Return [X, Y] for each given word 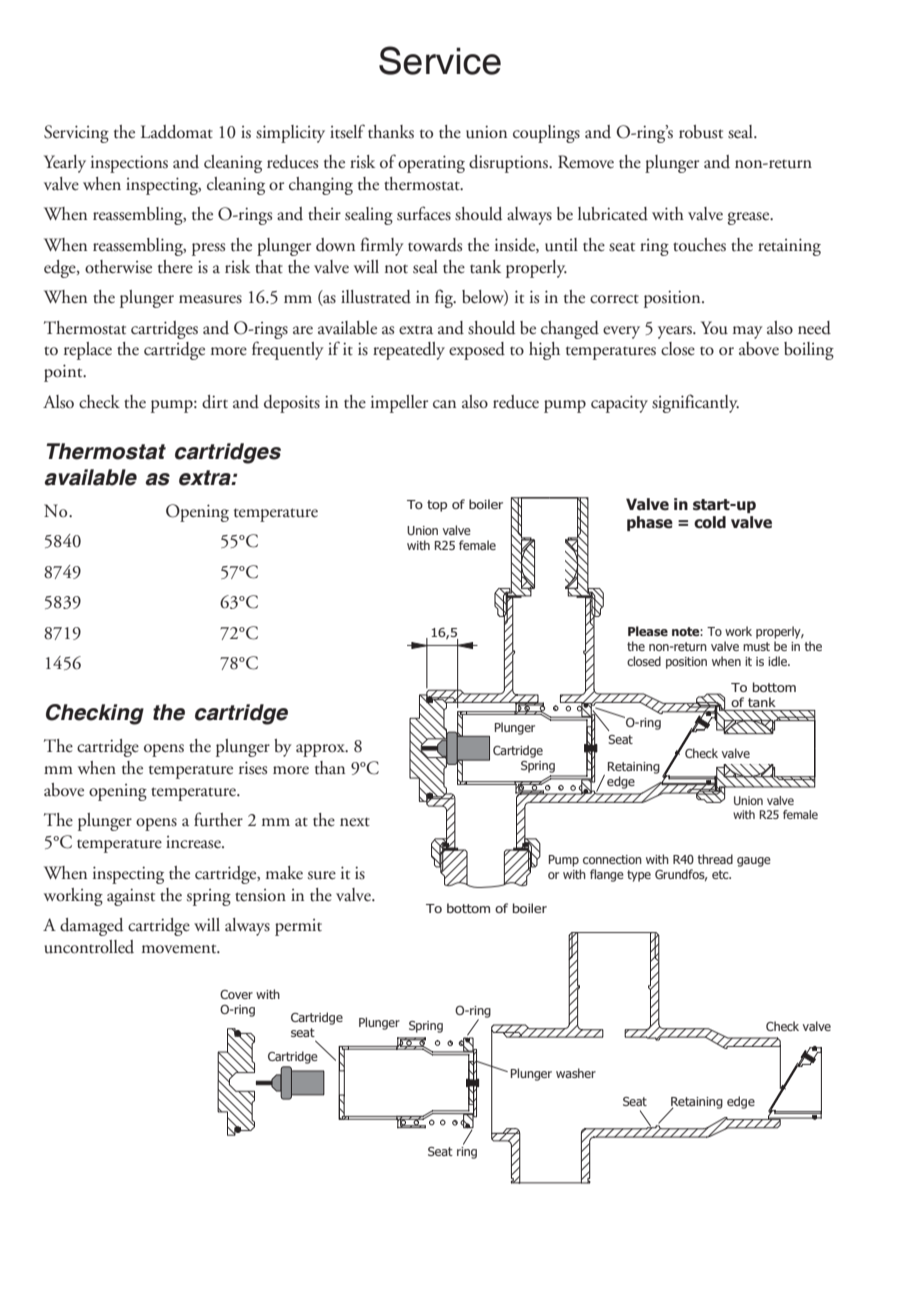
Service [440, 60]
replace [88, 351]
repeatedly [409, 351]
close [678, 349]
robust [701, 132]
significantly [695, 403]
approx [321, 750]
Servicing [76, 134]
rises [253, 768]
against [131, 897]
